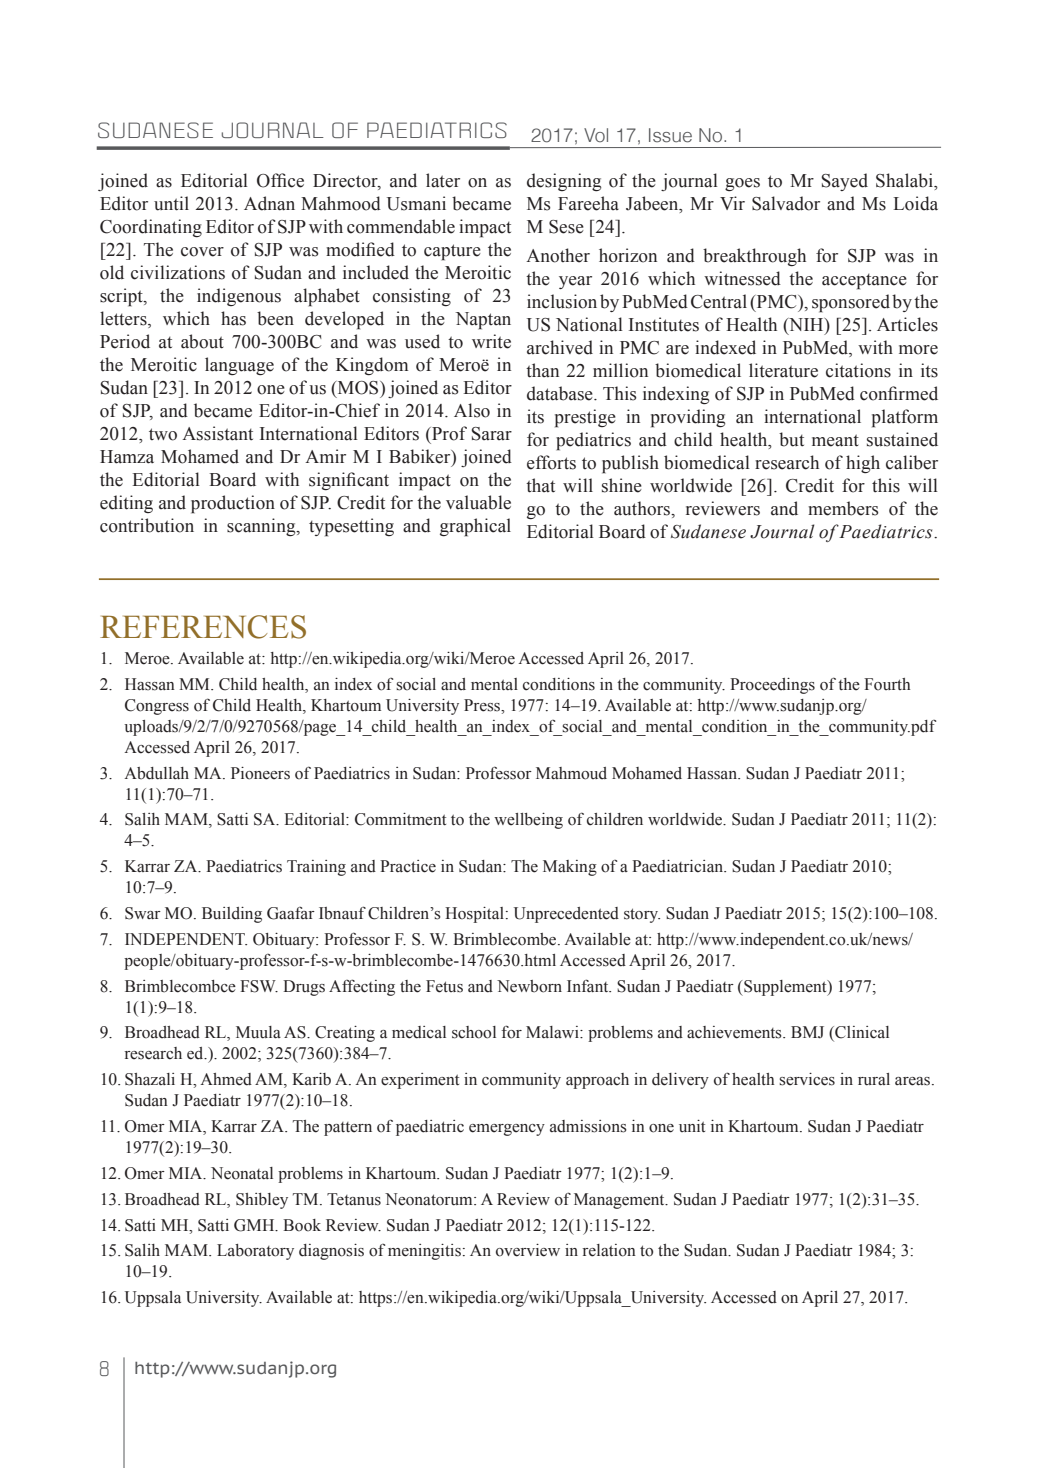  I want to click on members, so click(843, 508).
